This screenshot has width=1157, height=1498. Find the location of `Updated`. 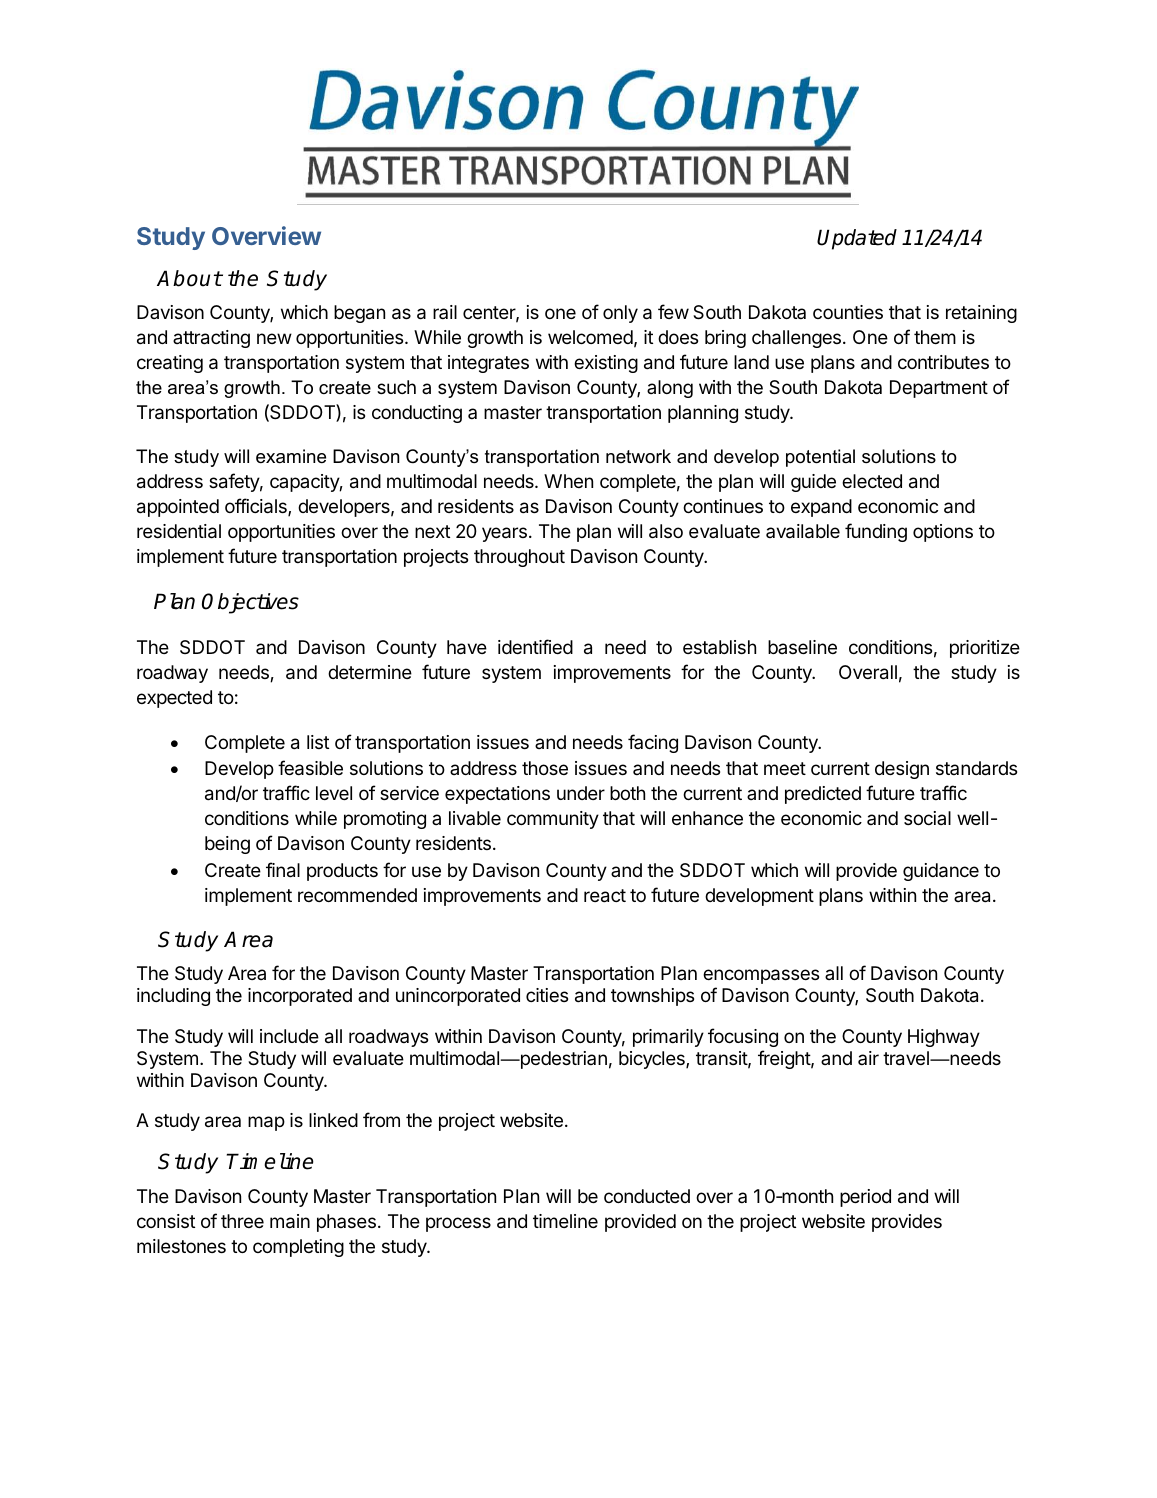

Updated is located at coordinates (857, 239).
